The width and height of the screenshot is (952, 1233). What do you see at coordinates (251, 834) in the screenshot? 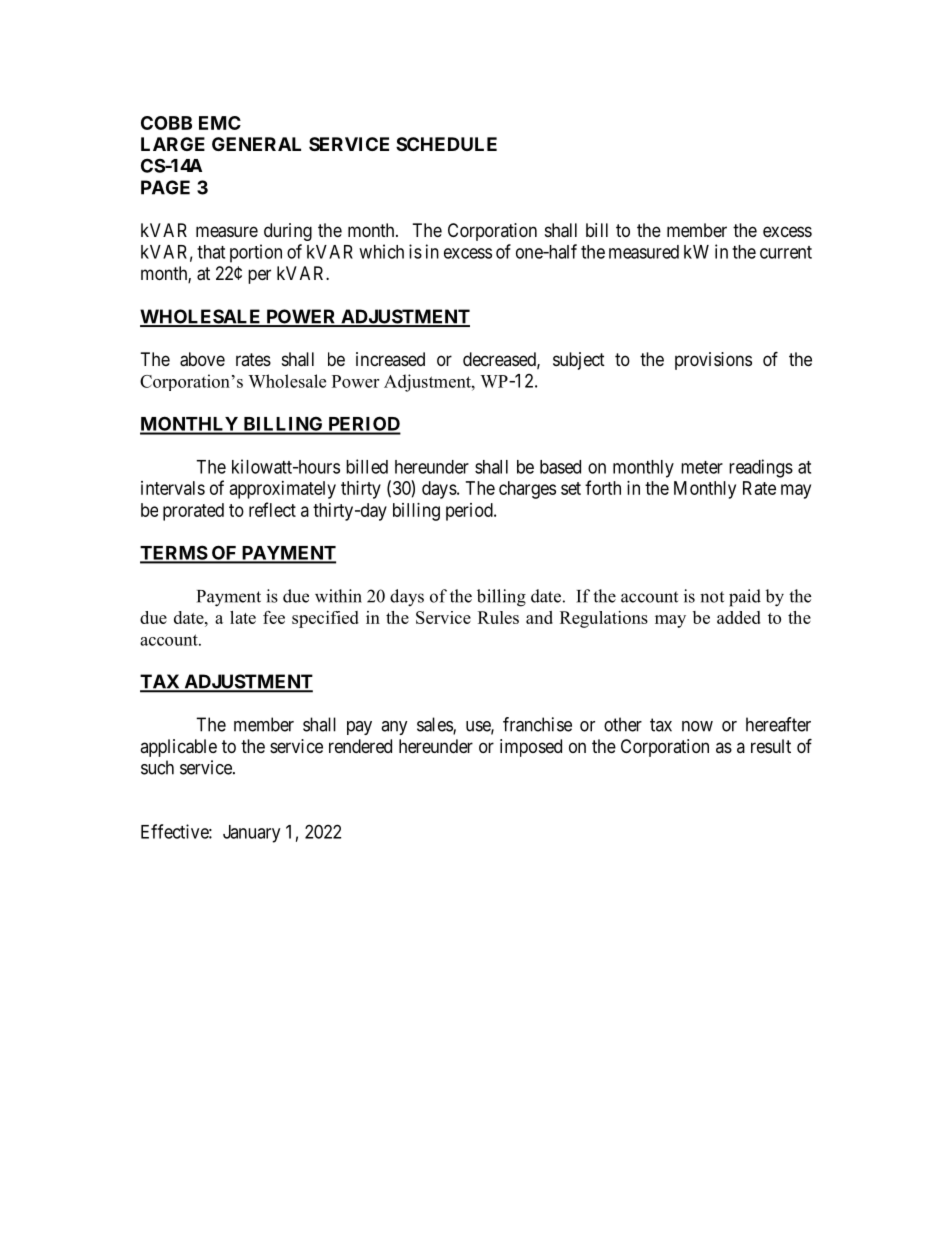
I see `January` at bounding box center [251, 834].
